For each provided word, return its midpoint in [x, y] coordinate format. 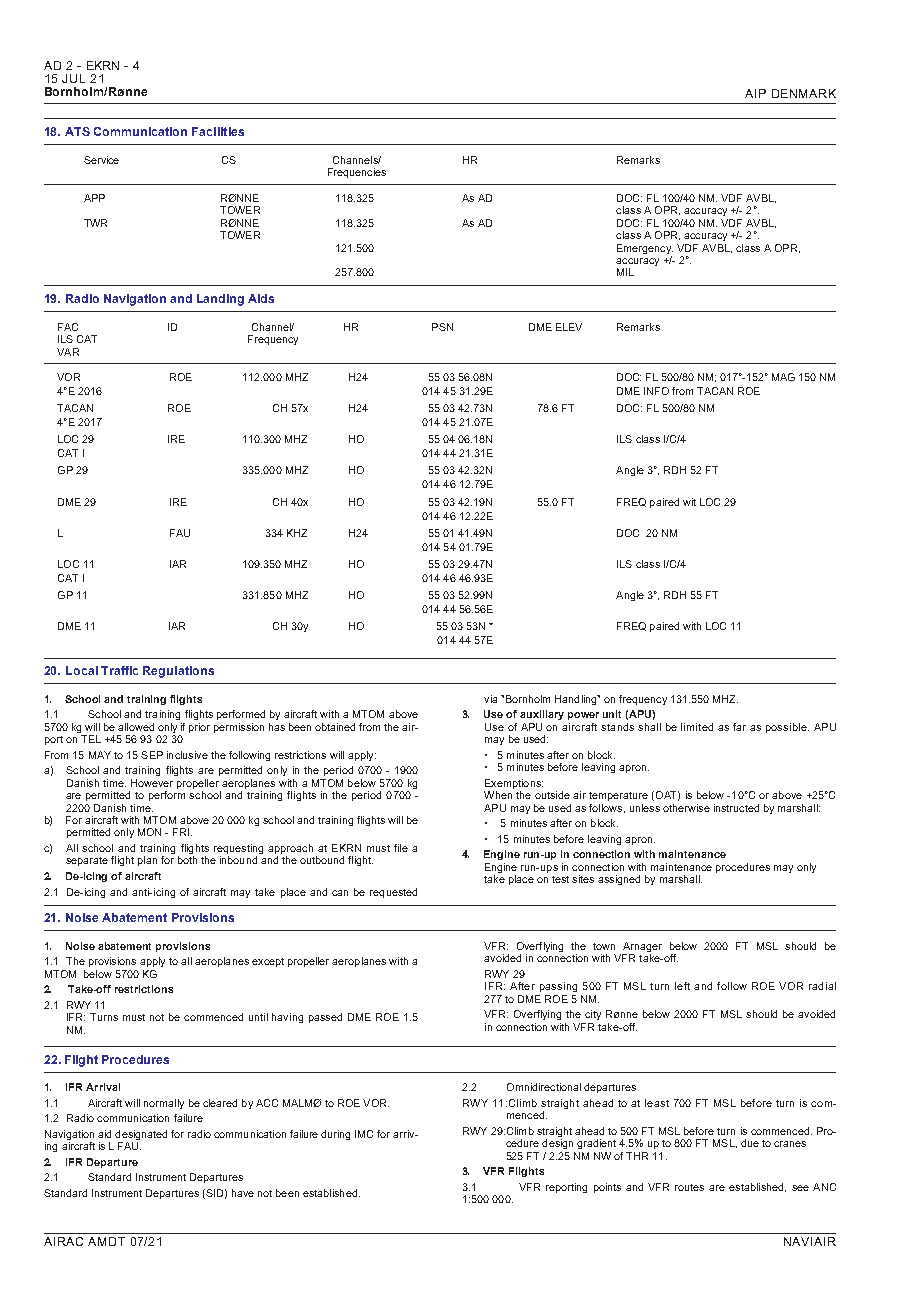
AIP [755, 93]
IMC [364, 1134]
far [739, 727]
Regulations [178, 672]
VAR [68, 352]
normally [164, 1104]
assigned [619, 880]
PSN [442, 327]
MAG [783, 377]
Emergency [645, 249]
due [750, 1143]
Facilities [218, 131]
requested [393, 893]
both [187, 860]
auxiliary [542, 715]
